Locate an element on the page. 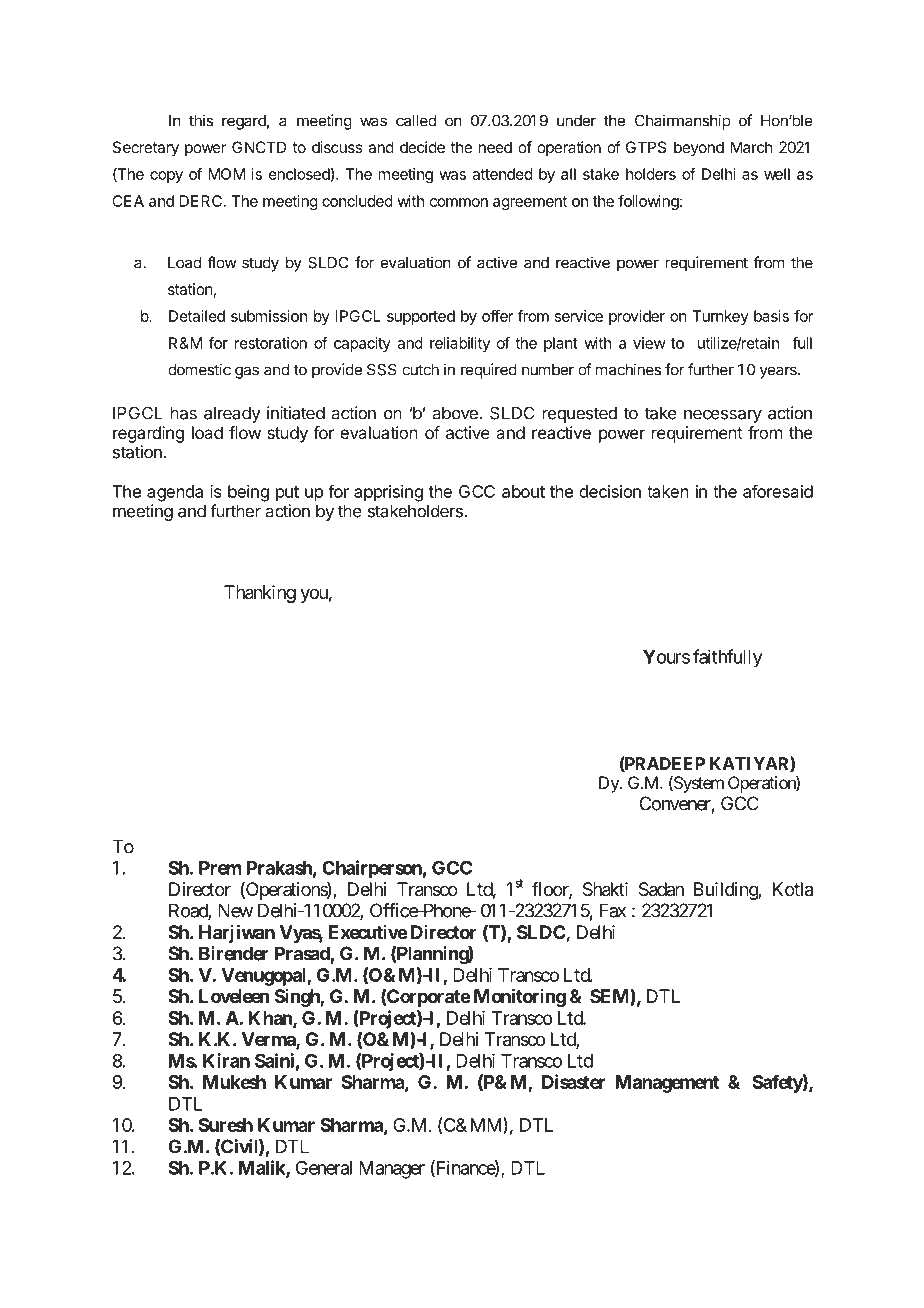 This document has height=1308, width=924. Prem is located at coordinates (220, 868).
